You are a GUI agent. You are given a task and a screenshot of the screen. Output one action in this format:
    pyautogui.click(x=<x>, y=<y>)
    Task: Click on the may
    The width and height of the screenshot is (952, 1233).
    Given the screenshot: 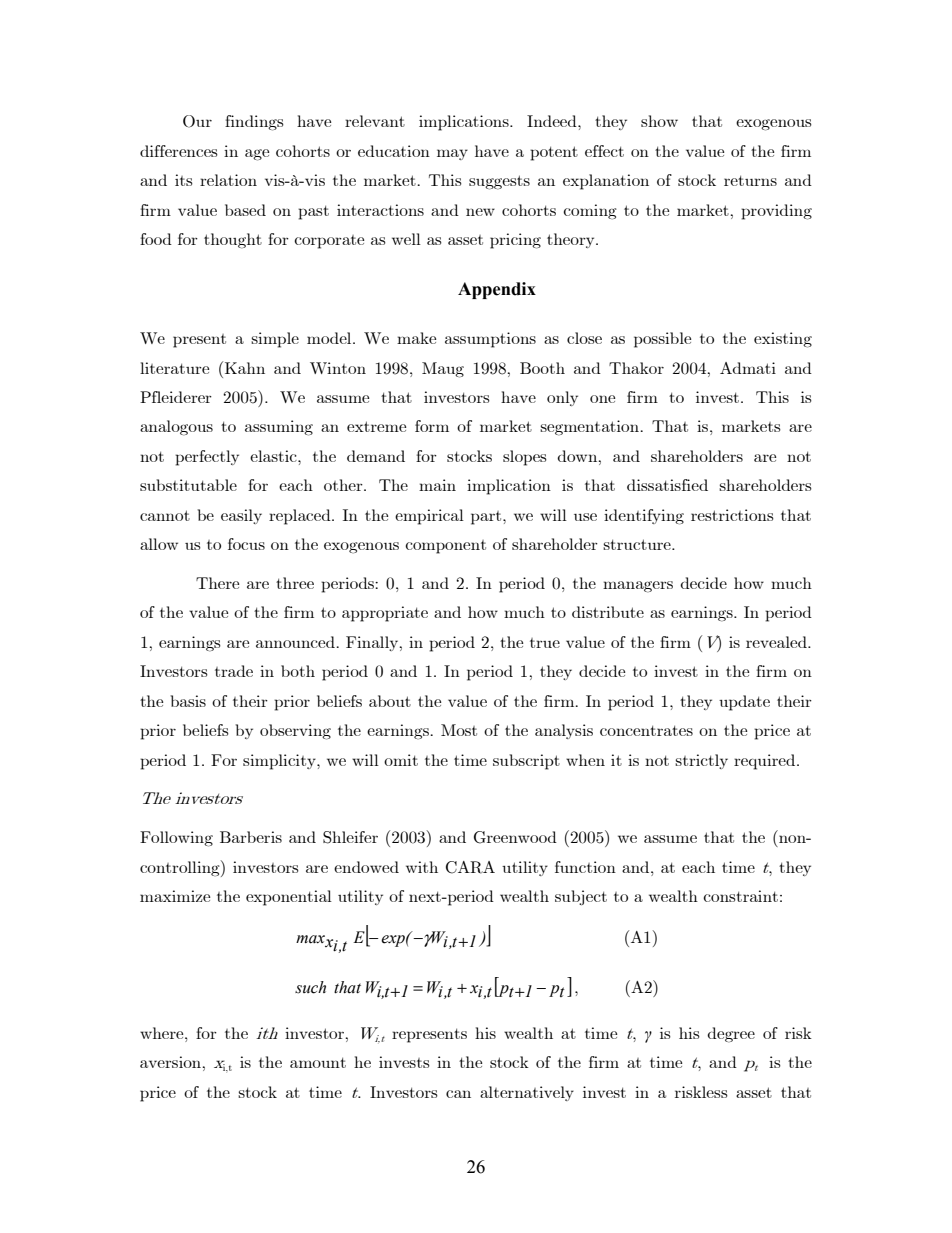 What is the action you would take?
    pyautogui.click(x=452, y=154)
